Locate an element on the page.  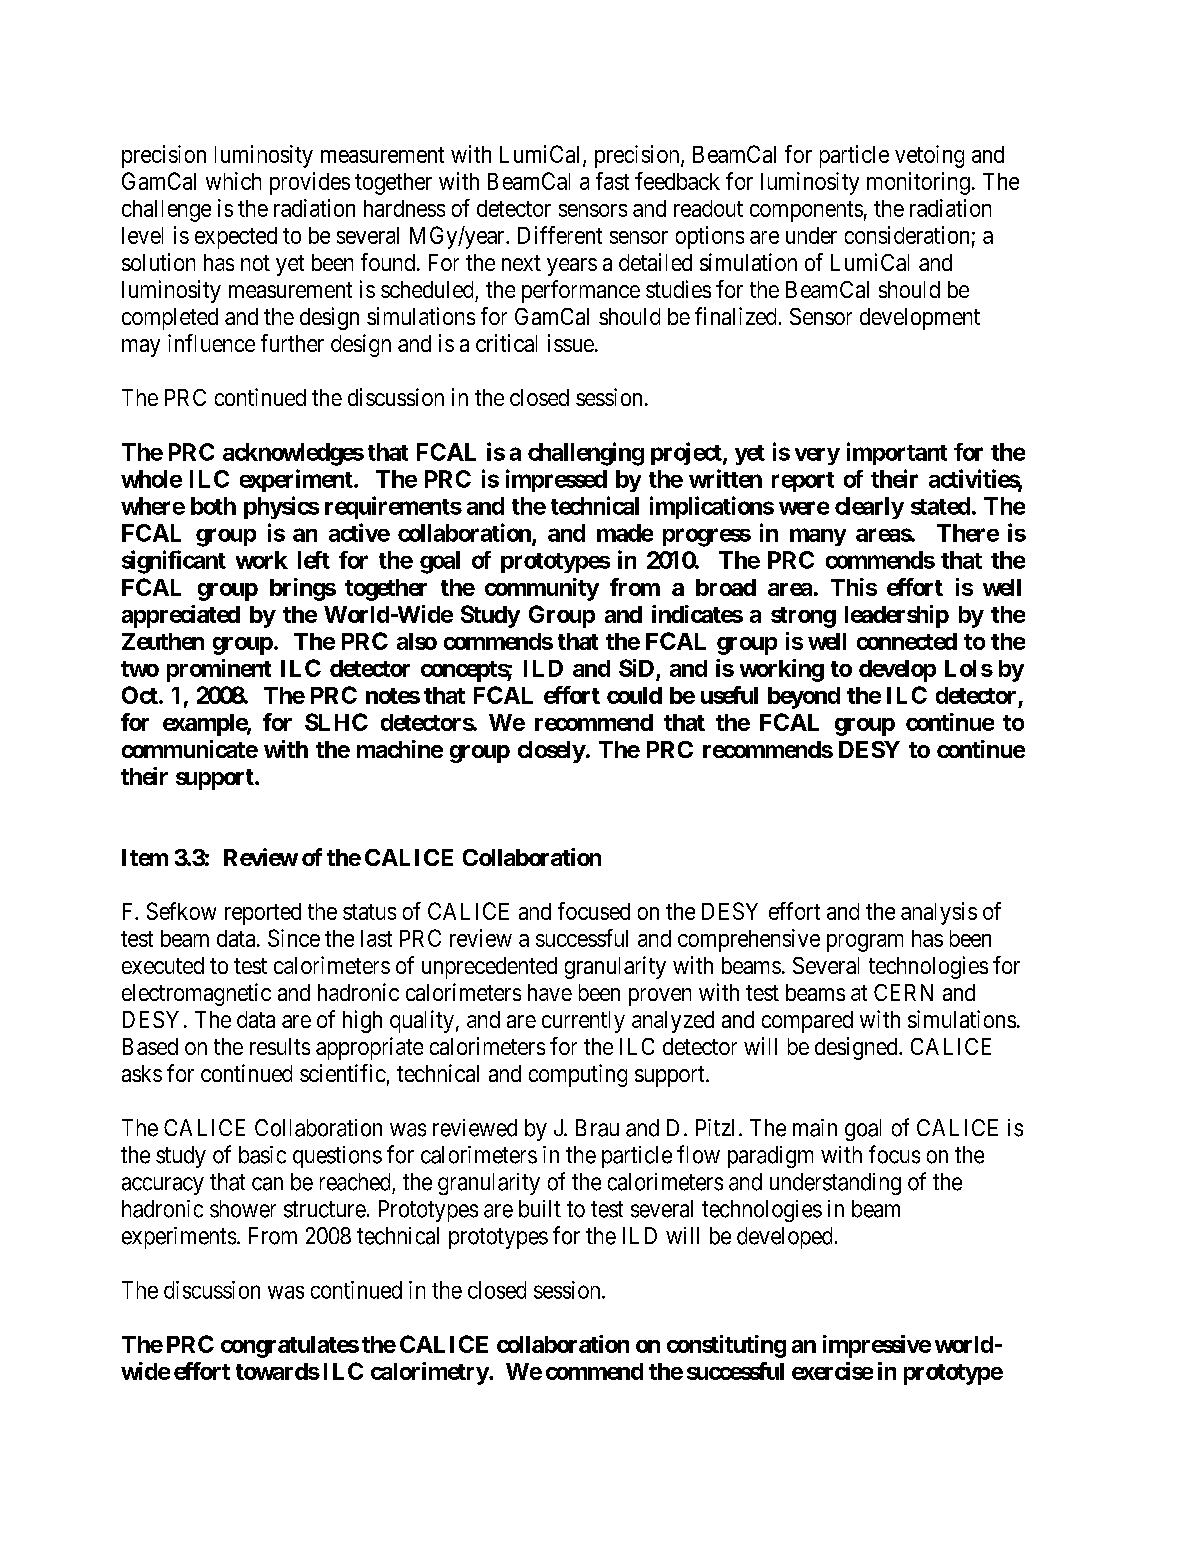
components is located at coordinates (806, 211).
